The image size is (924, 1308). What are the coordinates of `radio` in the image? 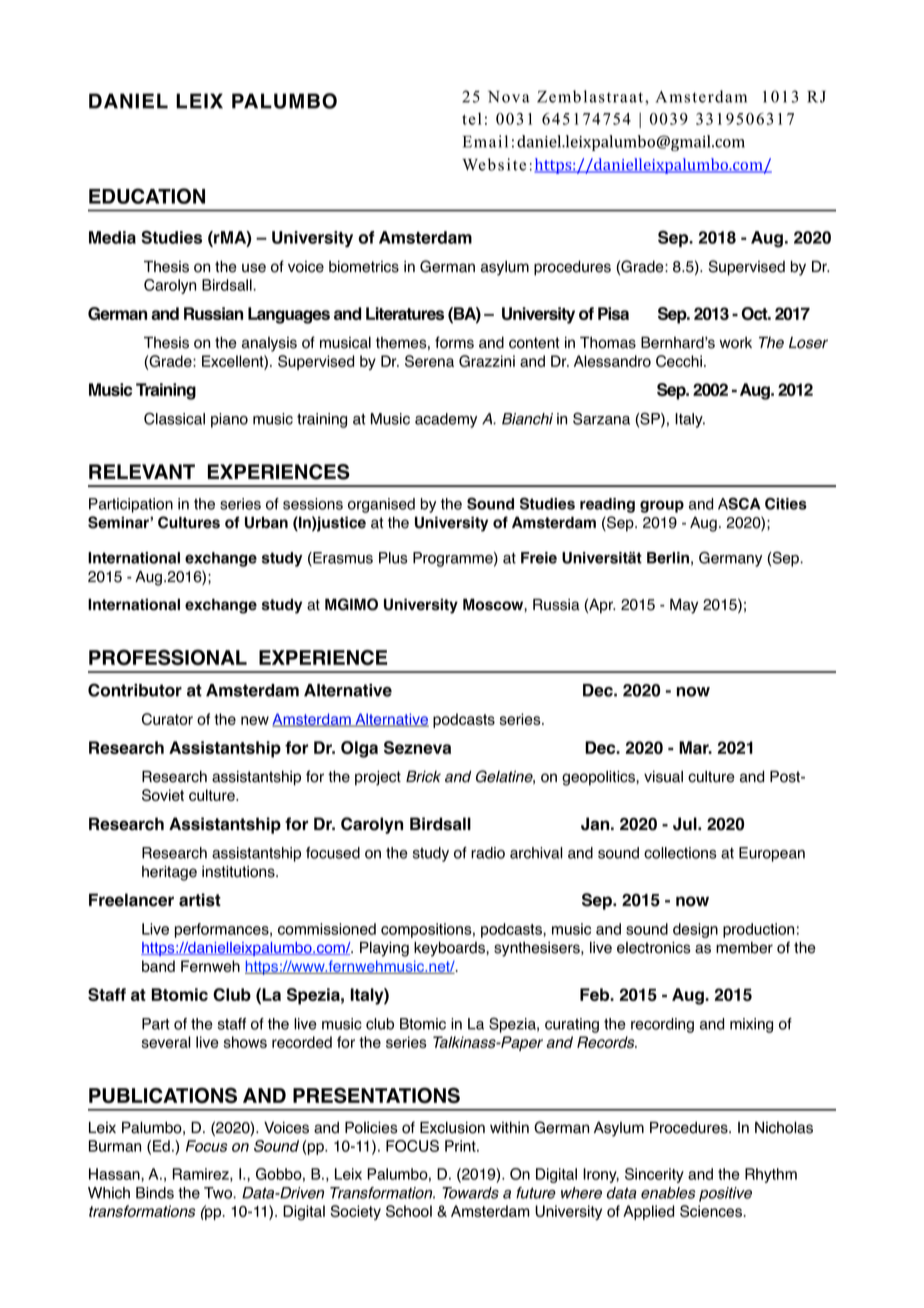 It's located at (488, 853).
